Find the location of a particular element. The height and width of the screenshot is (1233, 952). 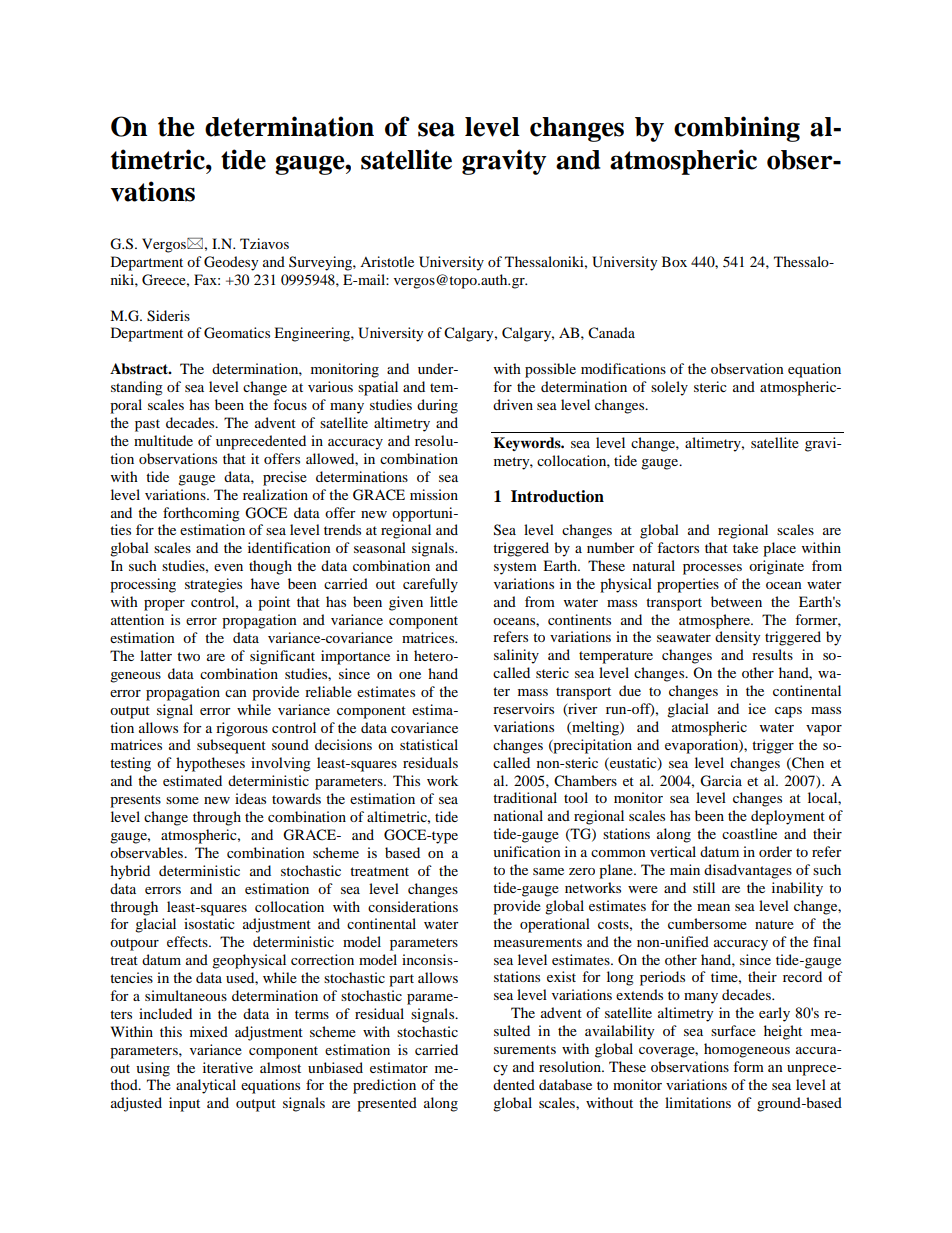

forthcoming is located at coordinates (201, 514).
